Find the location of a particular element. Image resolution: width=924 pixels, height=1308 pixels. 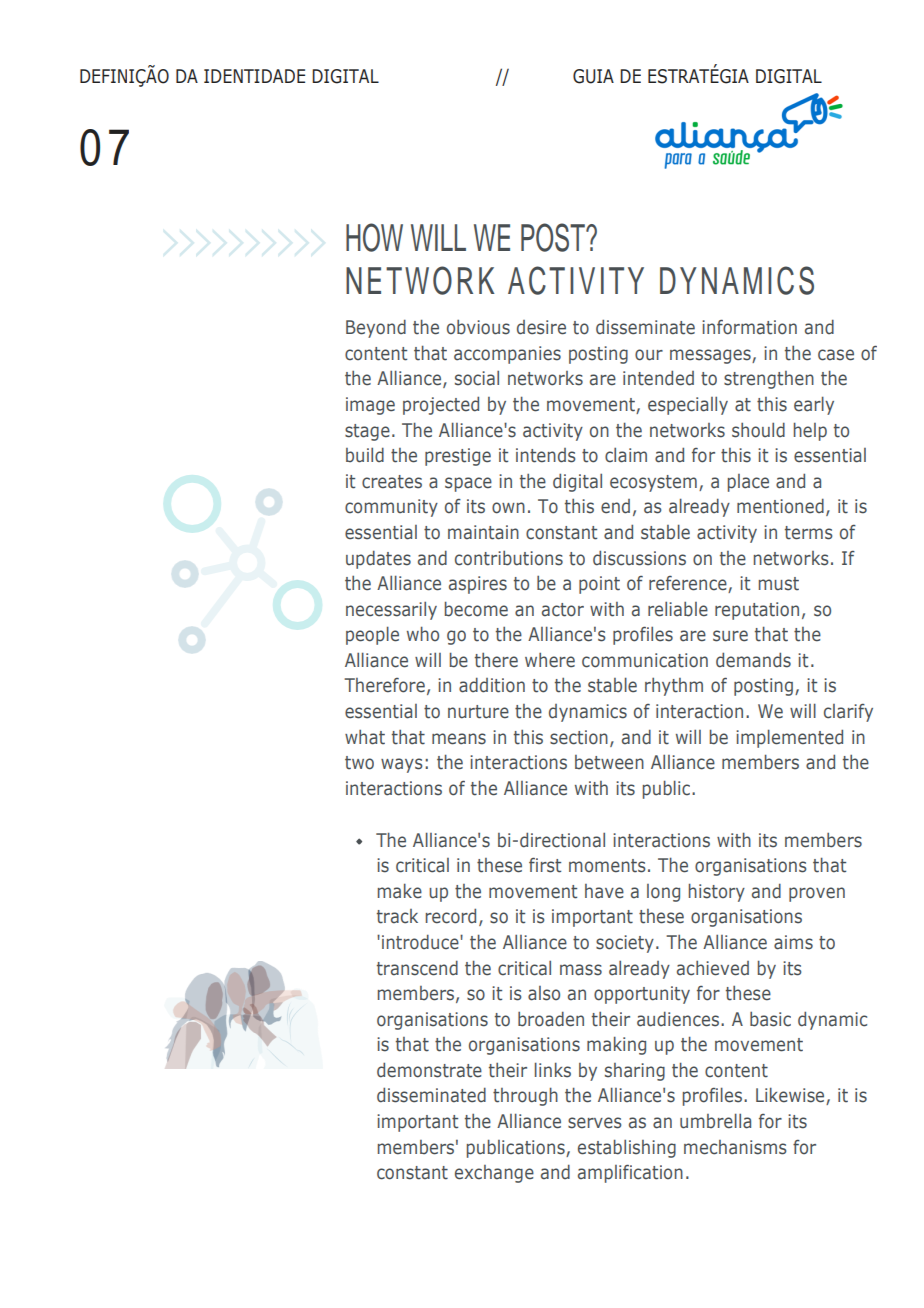

implemented is located at coordinates (789, 738).
